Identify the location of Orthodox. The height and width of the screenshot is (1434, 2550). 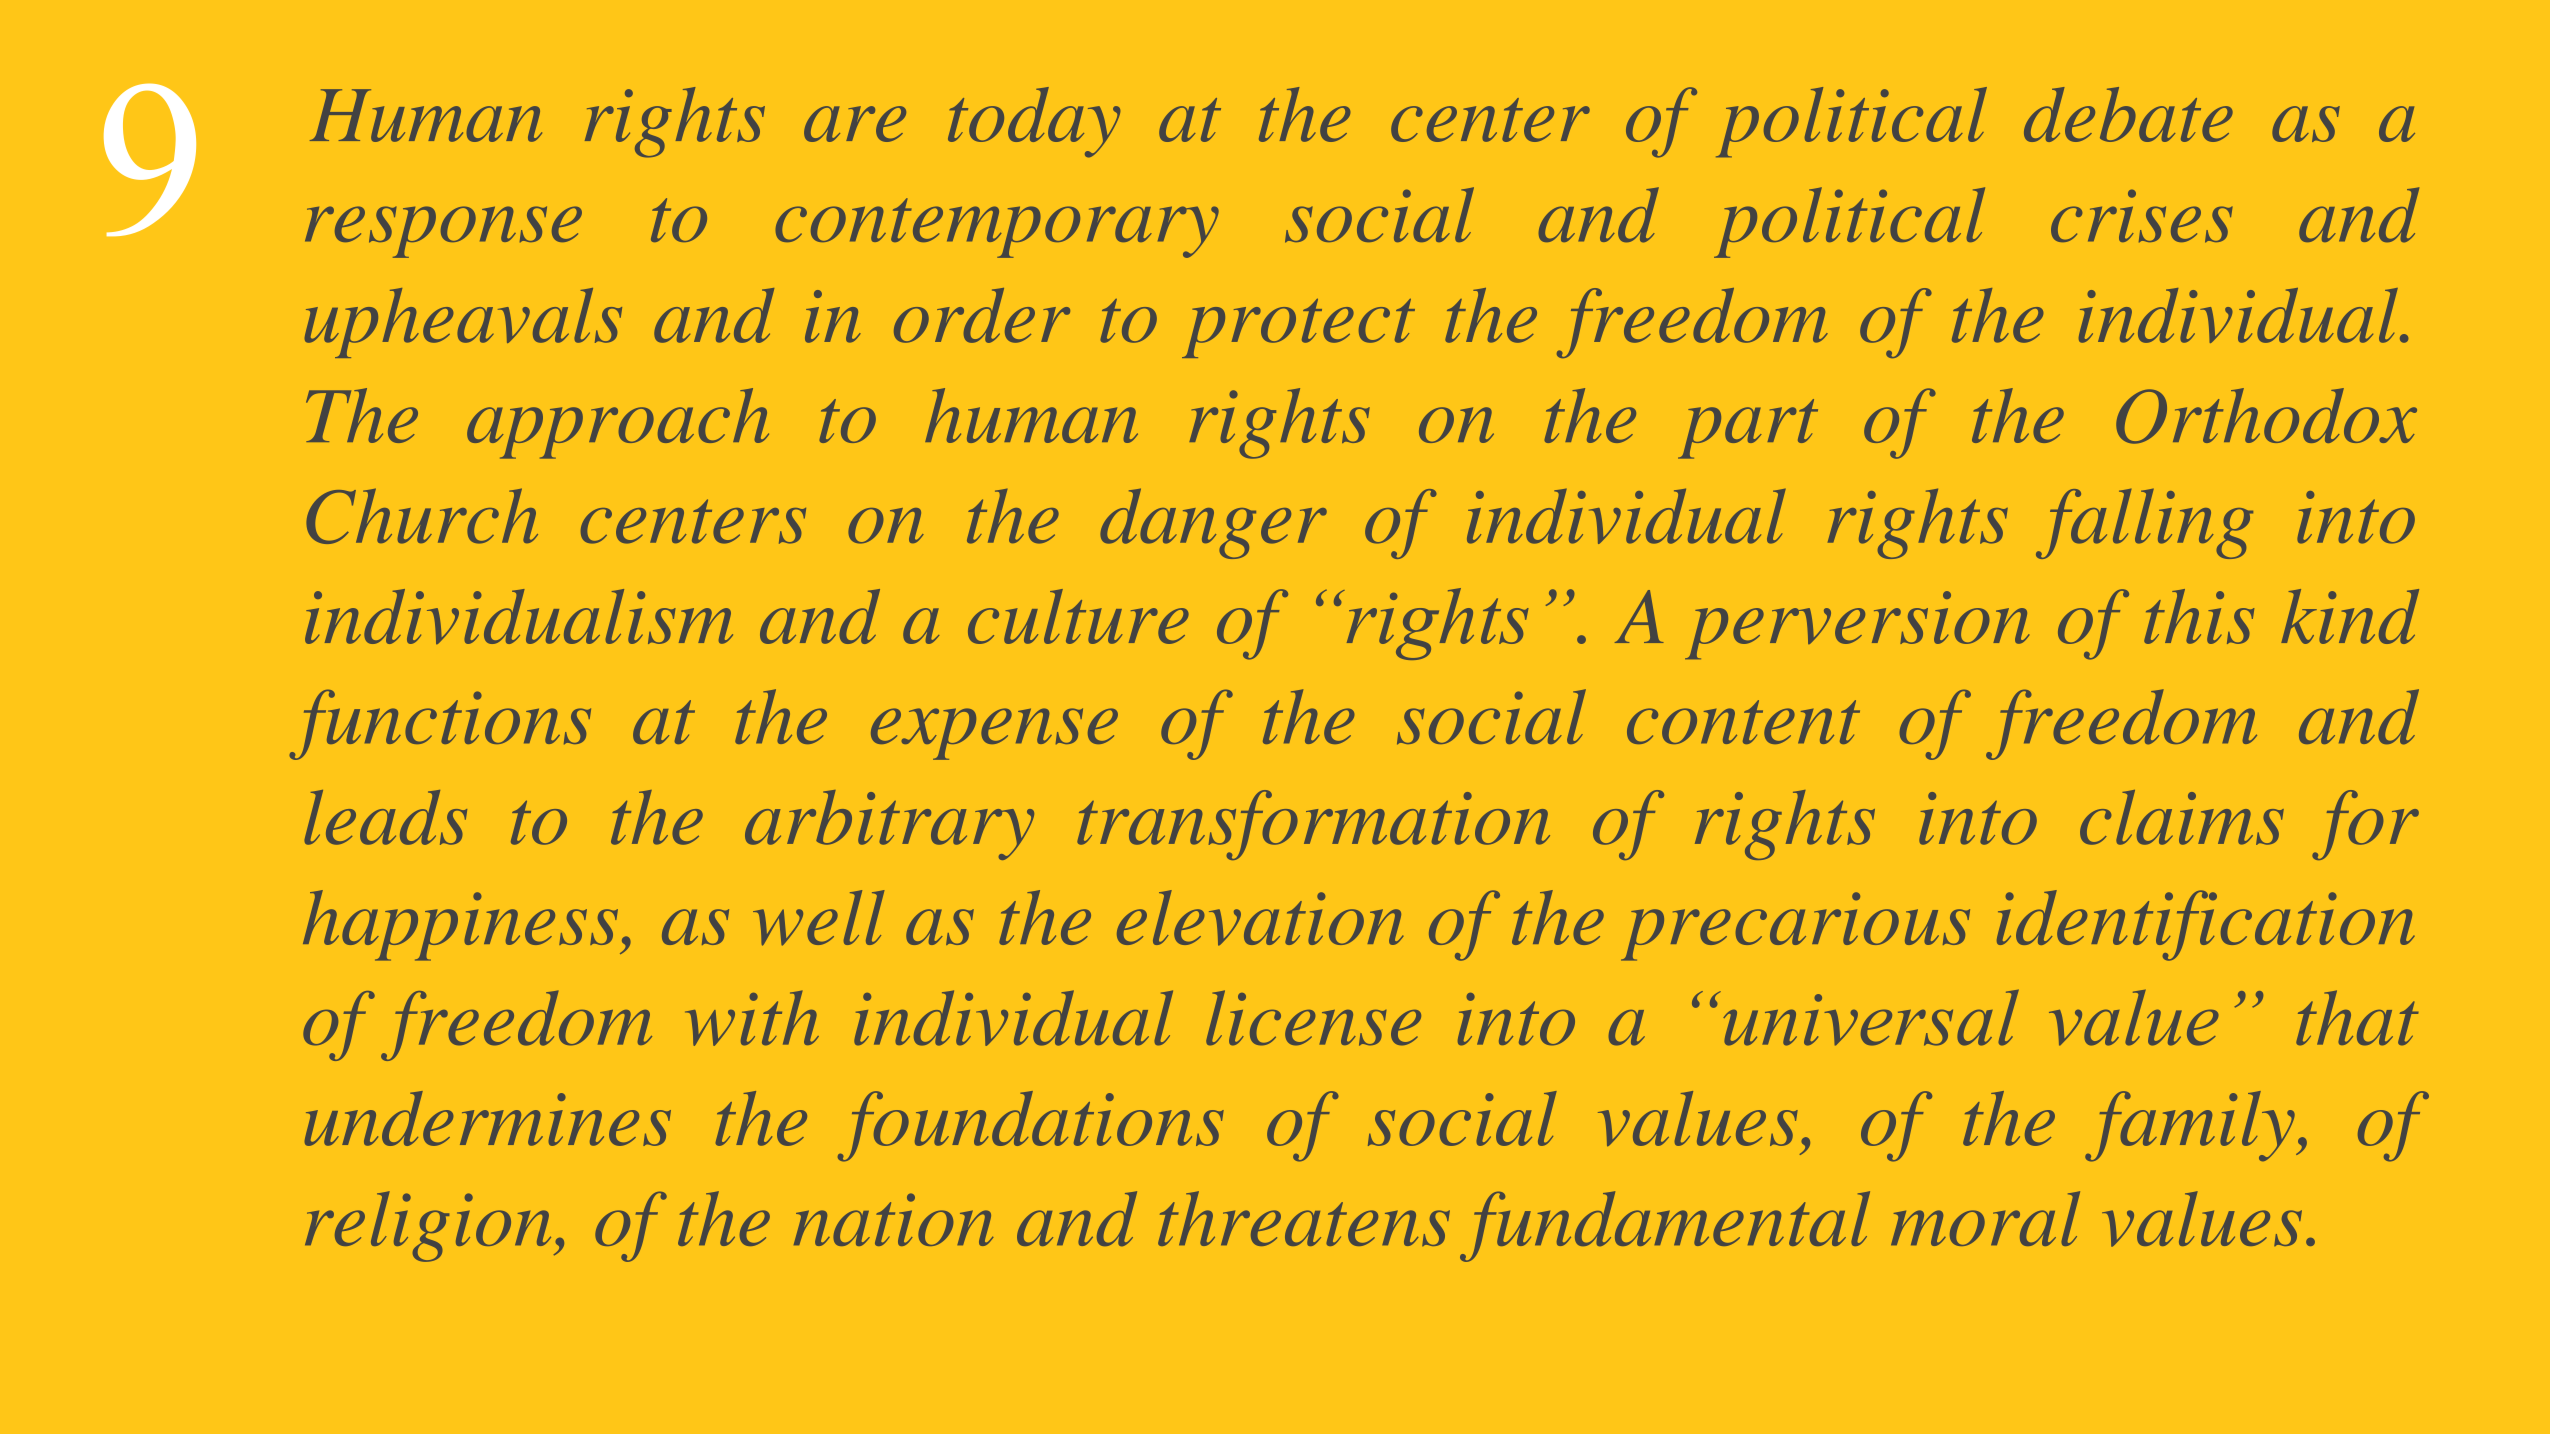
(2266, 416).
